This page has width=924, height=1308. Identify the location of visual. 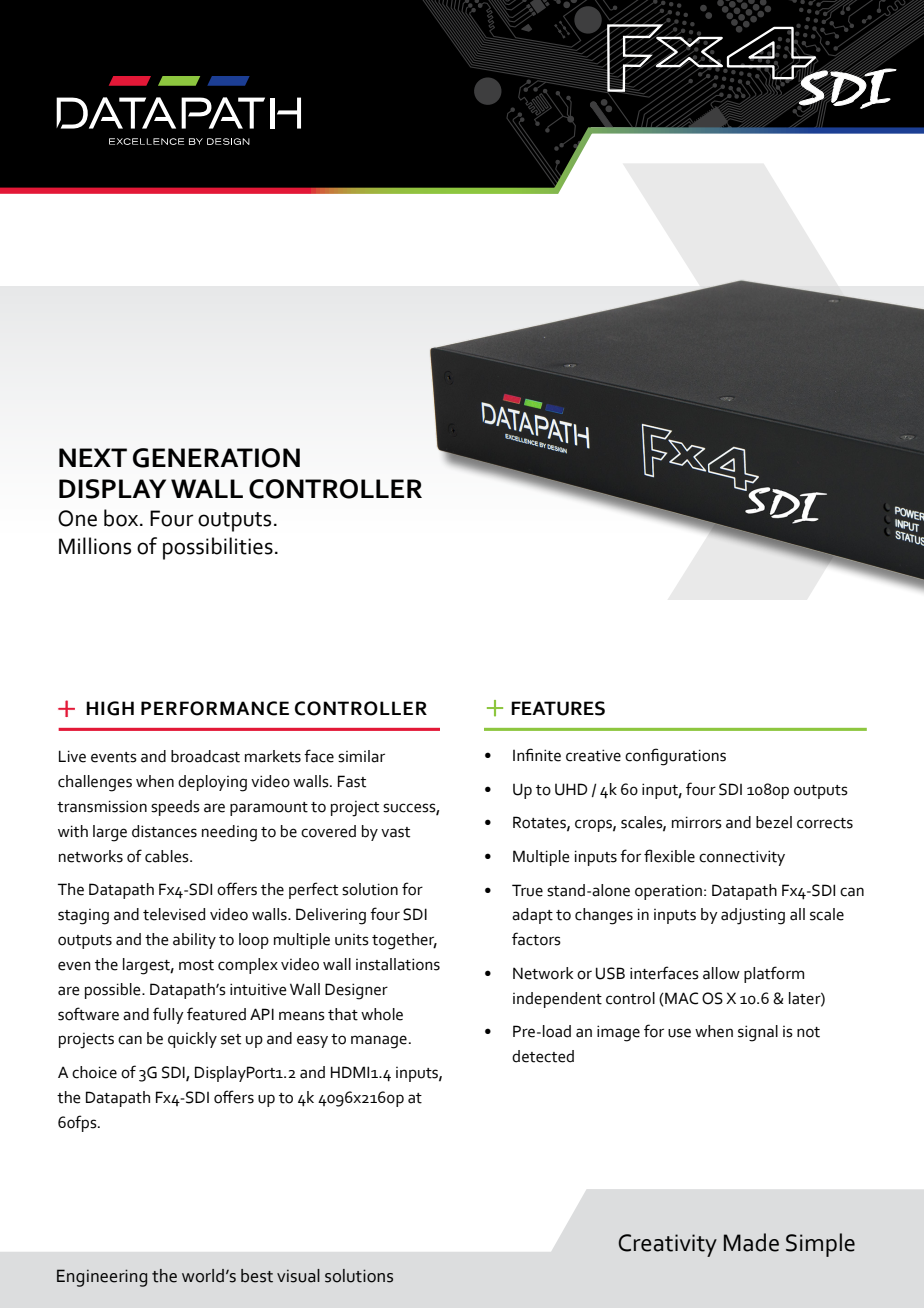
(298, 1276).
